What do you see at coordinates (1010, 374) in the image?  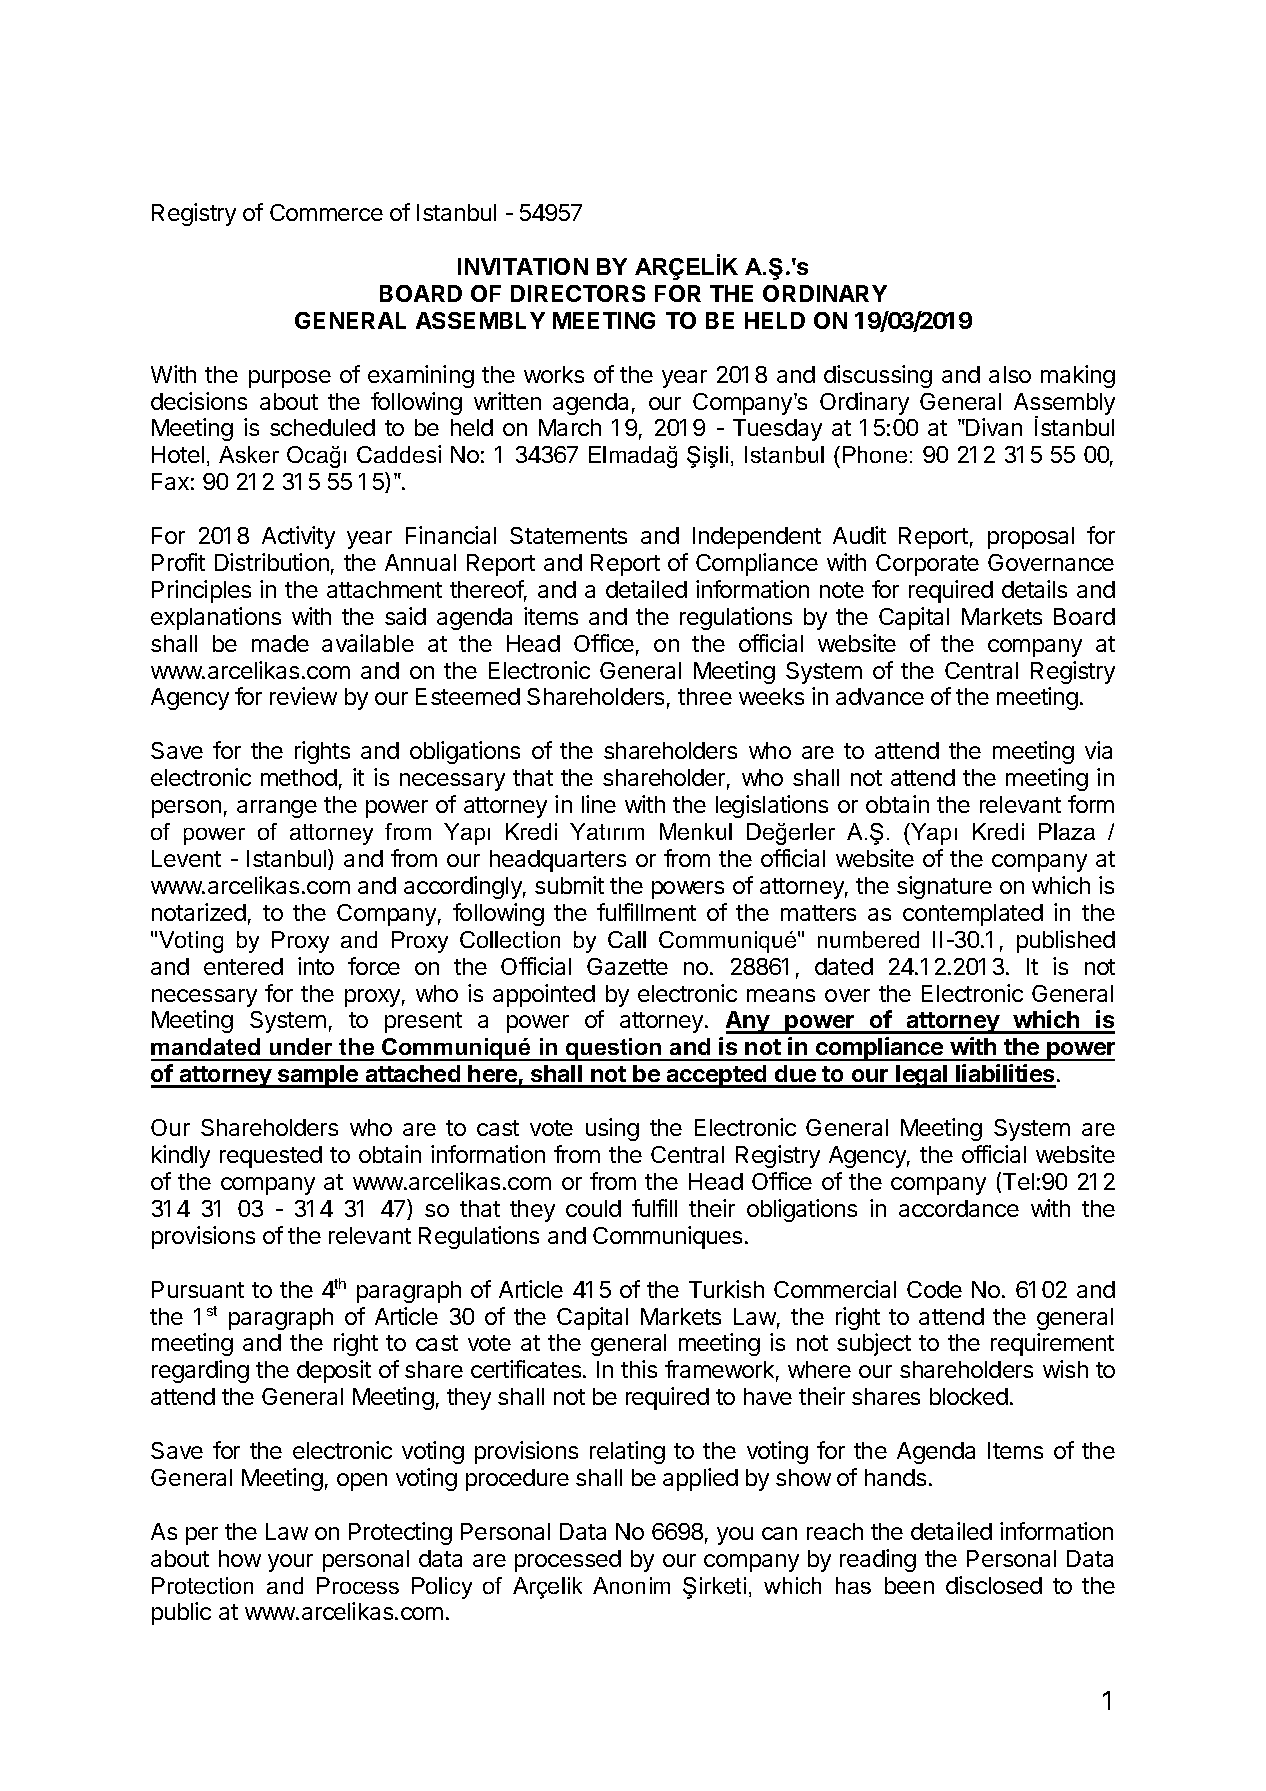 I see `also` at bounding box center [1010, 374].
